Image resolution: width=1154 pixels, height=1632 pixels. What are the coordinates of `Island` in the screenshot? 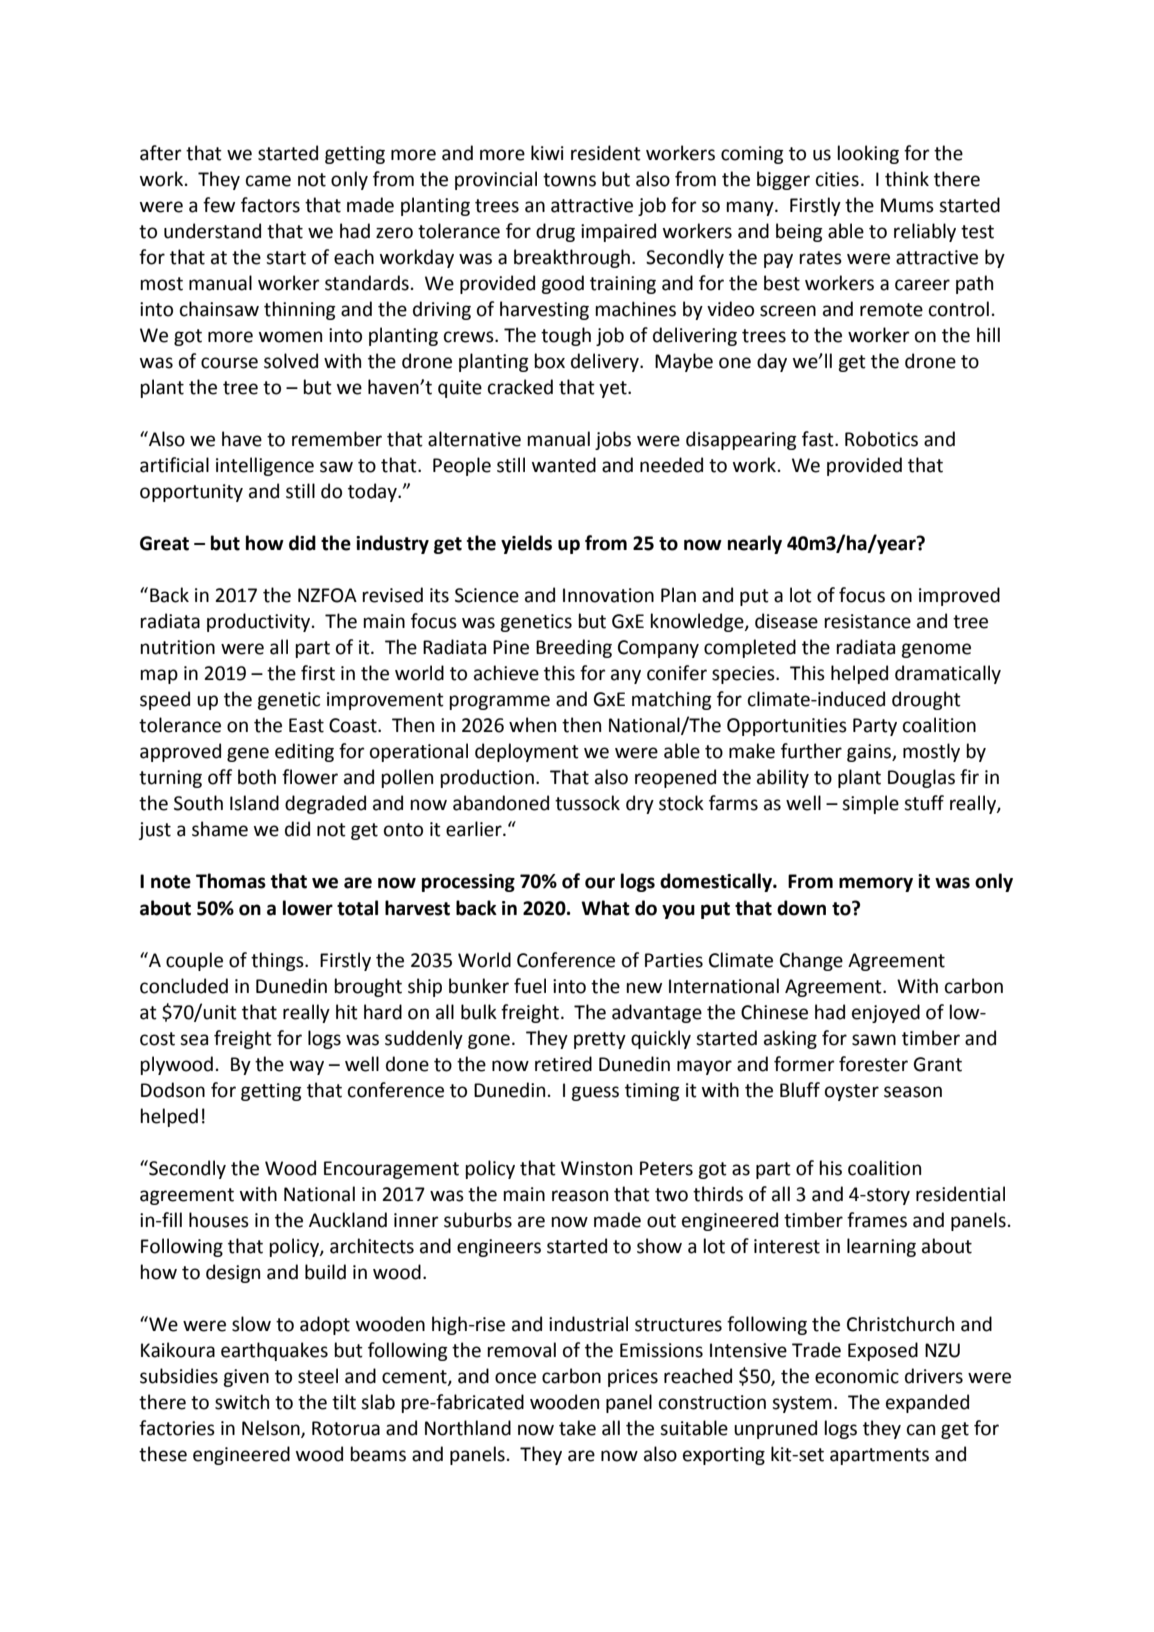 It's located at (254, 803).
